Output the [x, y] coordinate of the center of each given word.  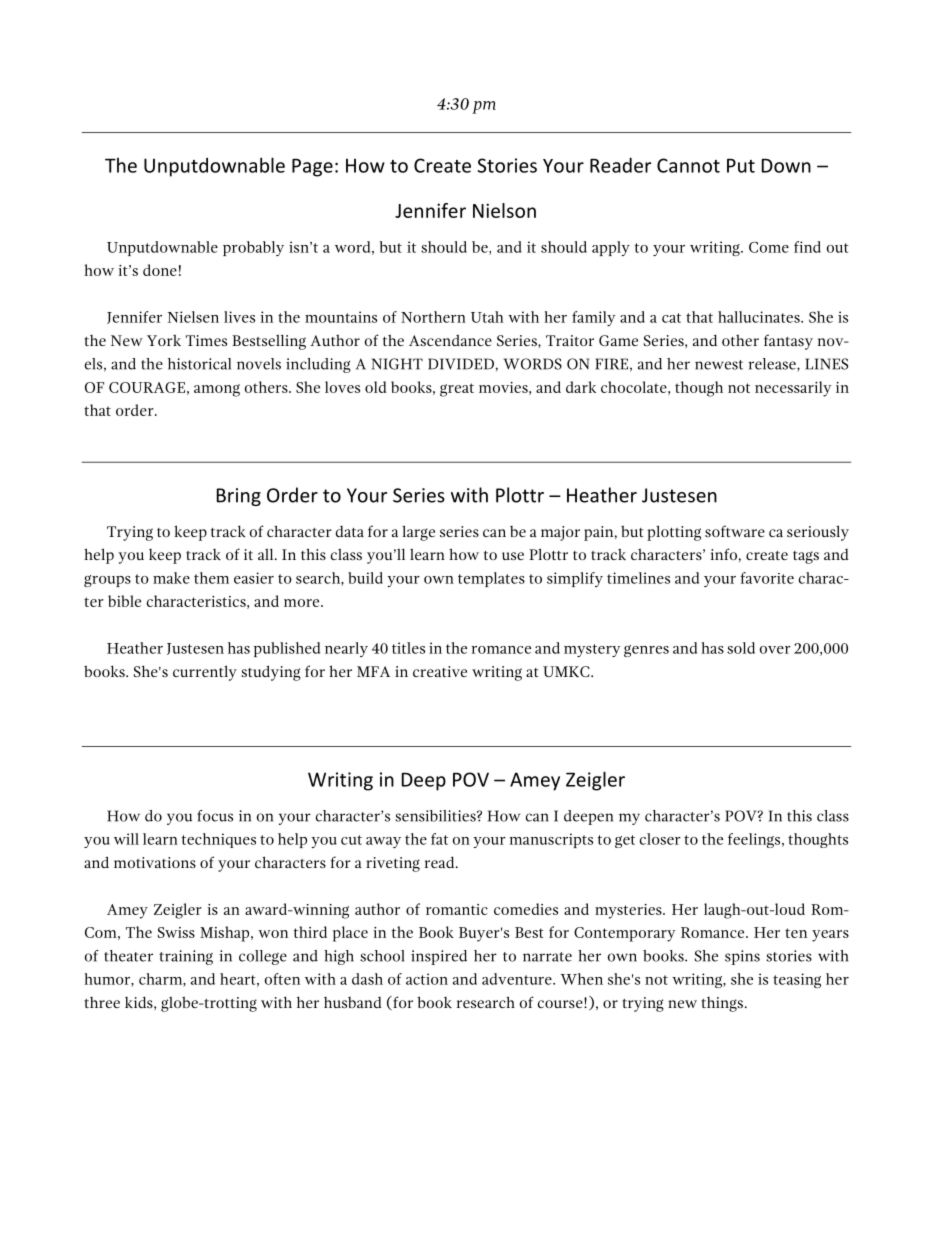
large [418, 533]
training [186, 957]
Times [206, 340]
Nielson [504, 210]
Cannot [688, 165]
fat [439, 839]
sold [741, 648]
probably [253, 248]
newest [719, 365]
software [735, 531]
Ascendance [450, 340]
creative [440, 671]
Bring [239, 497]
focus [215, 816]
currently [205, 673]
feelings [755, 840]
